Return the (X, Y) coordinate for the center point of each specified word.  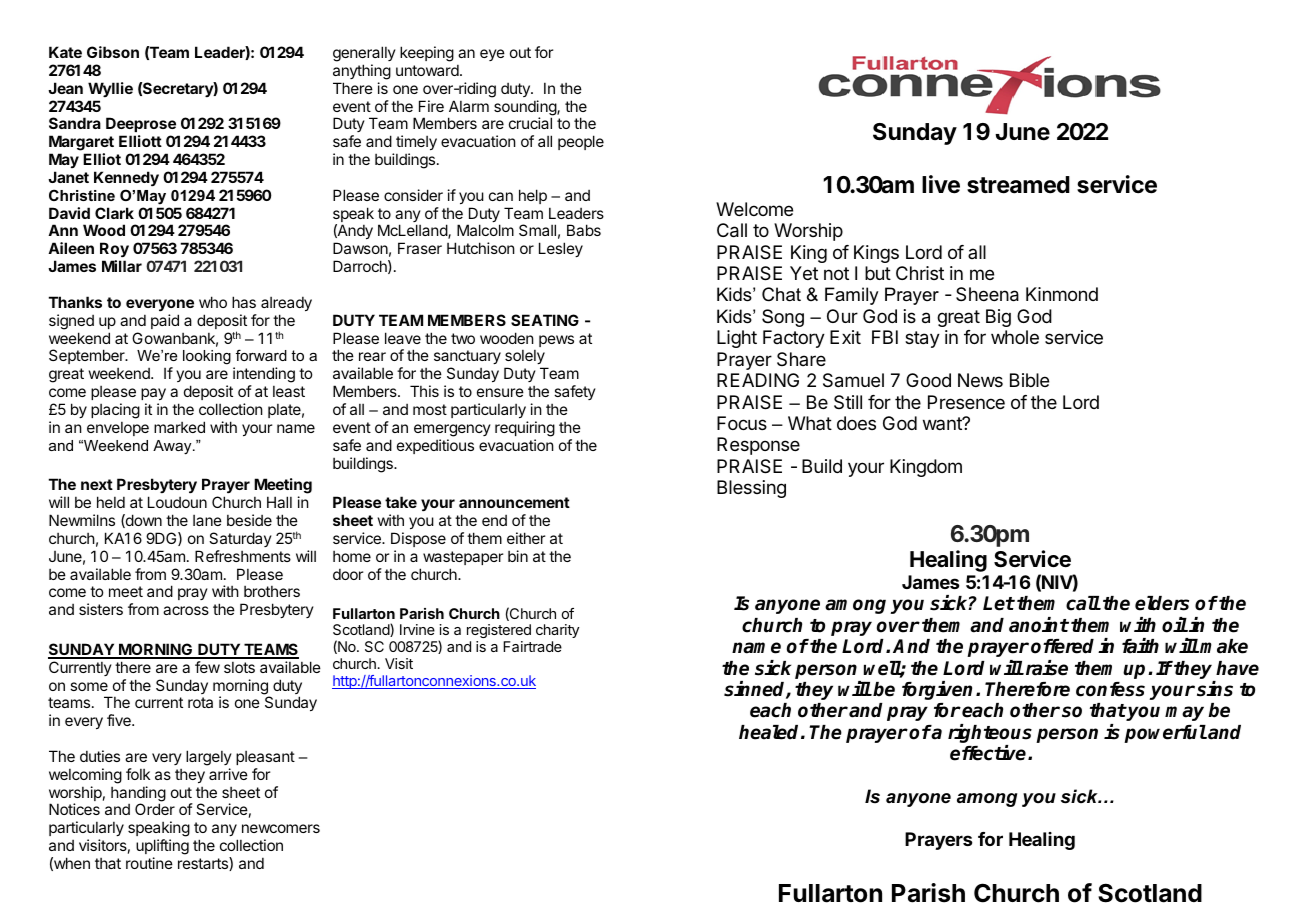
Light (737, 339)
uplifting (162, 848)
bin (518, 556)
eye (492, 55)
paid (165, 321)
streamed (1018, 185)
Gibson (113, 52)
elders (1162, 603)
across (186, 610)
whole (1015, 337)
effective (989, 753)
